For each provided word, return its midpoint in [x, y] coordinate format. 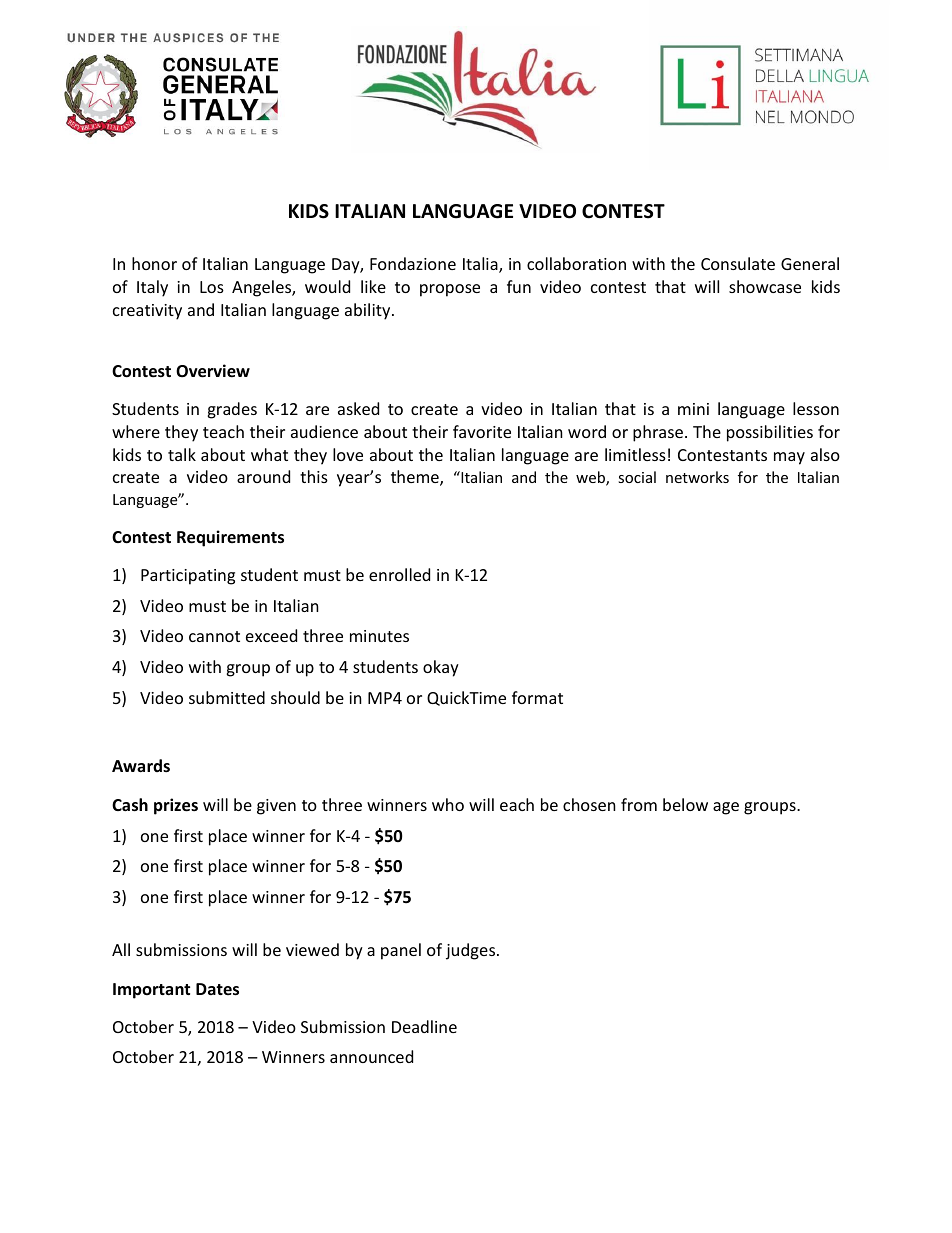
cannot [214, 636]
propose [450, 290]
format [537, 697]
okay [441, 668]
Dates [217, 989]
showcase [765, 286]
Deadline [424, 1026]
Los [212, 287]
